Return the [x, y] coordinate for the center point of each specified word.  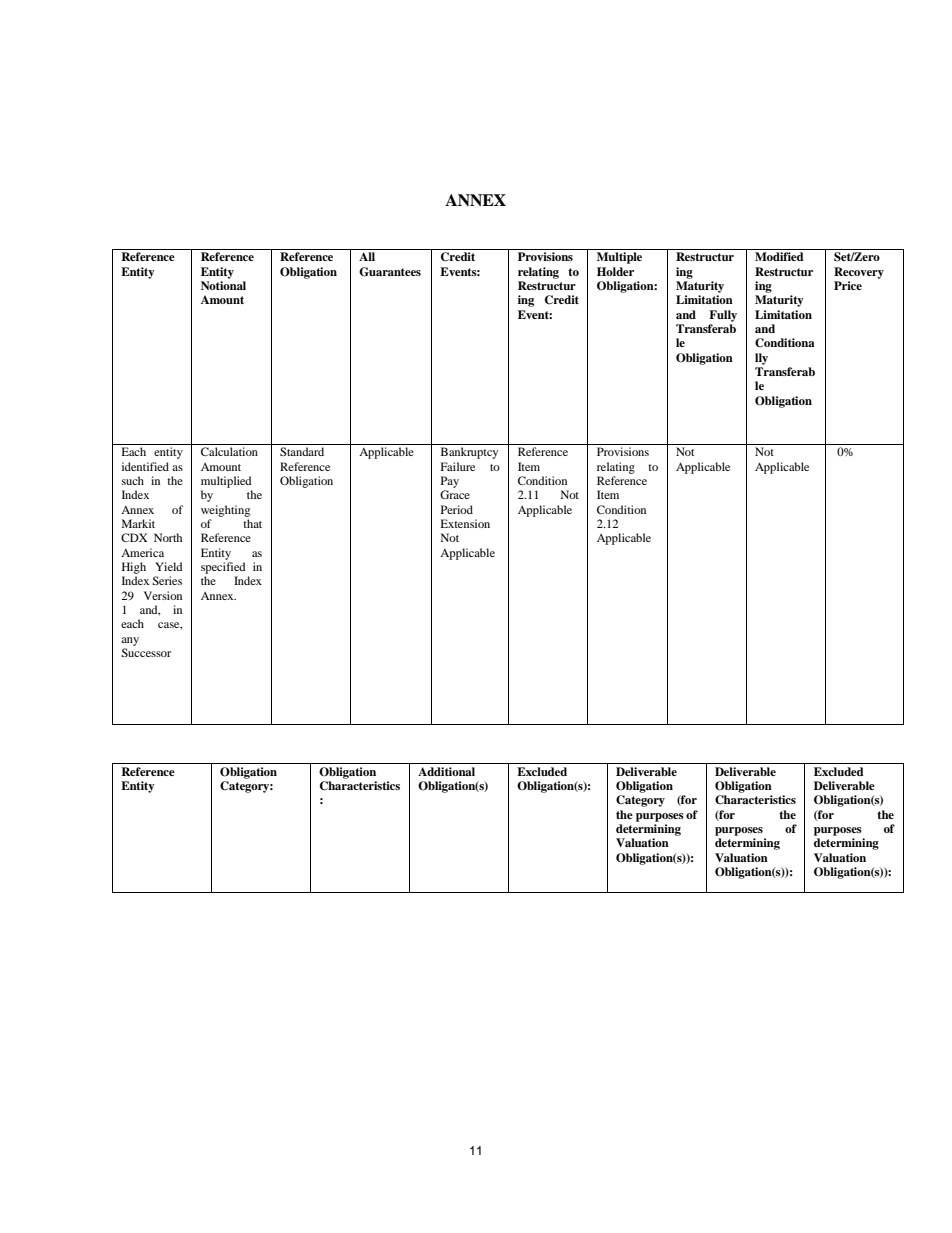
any [130, 641]
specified [223, 568]
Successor [146, 652]
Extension [465, 523]
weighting [225, 511]
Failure [458, 466]
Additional [446, 771]
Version [163, 595]
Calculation [229, 451]
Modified [779, 256]
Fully [723, 316]
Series [167, 580]
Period [457, 509]
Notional [223, 285]
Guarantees [390, 272]
